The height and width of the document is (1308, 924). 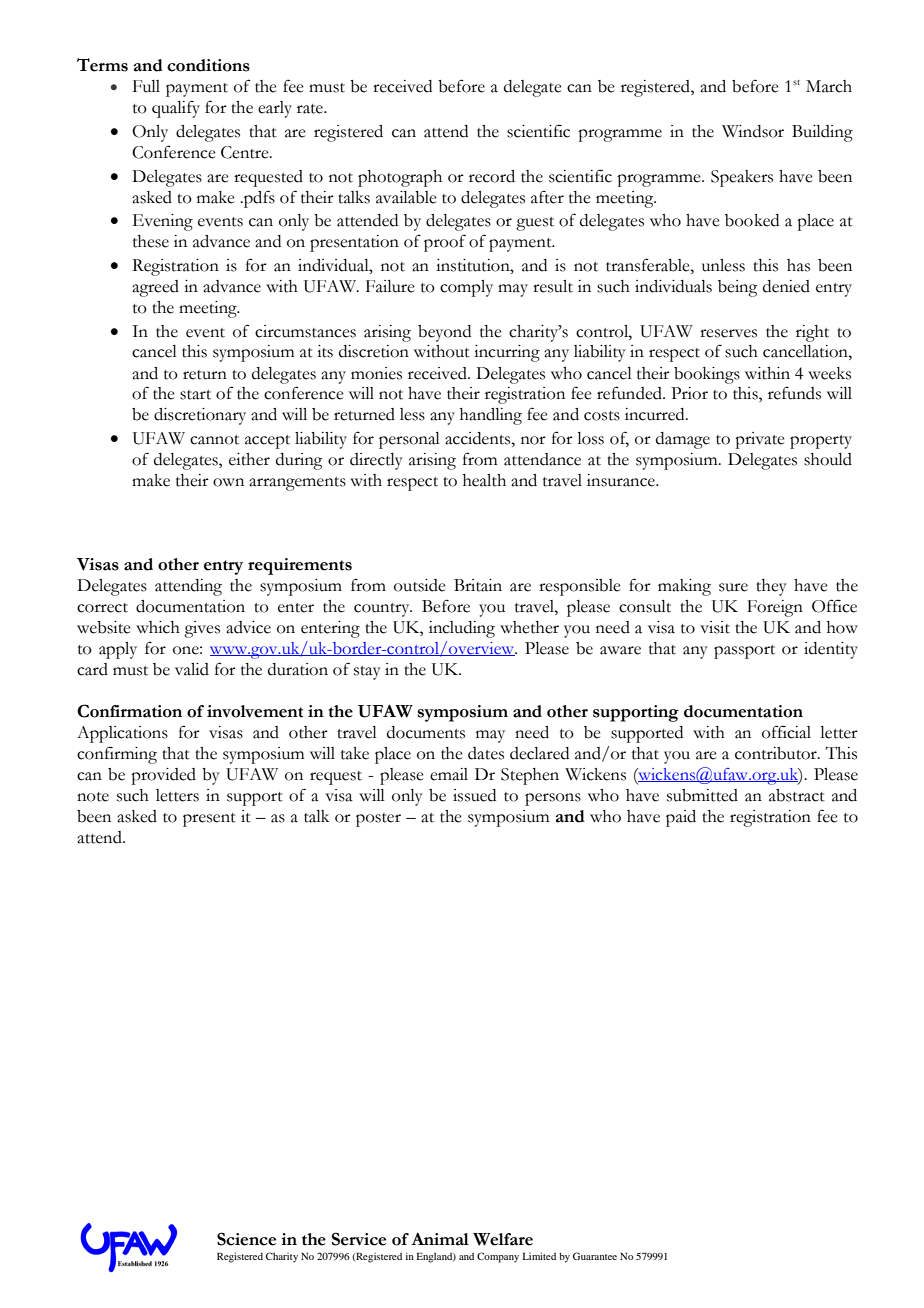 What do you see at coordinates (440, 1239) in the document?
I see `Animal` at bounding box center [440, 1239].
